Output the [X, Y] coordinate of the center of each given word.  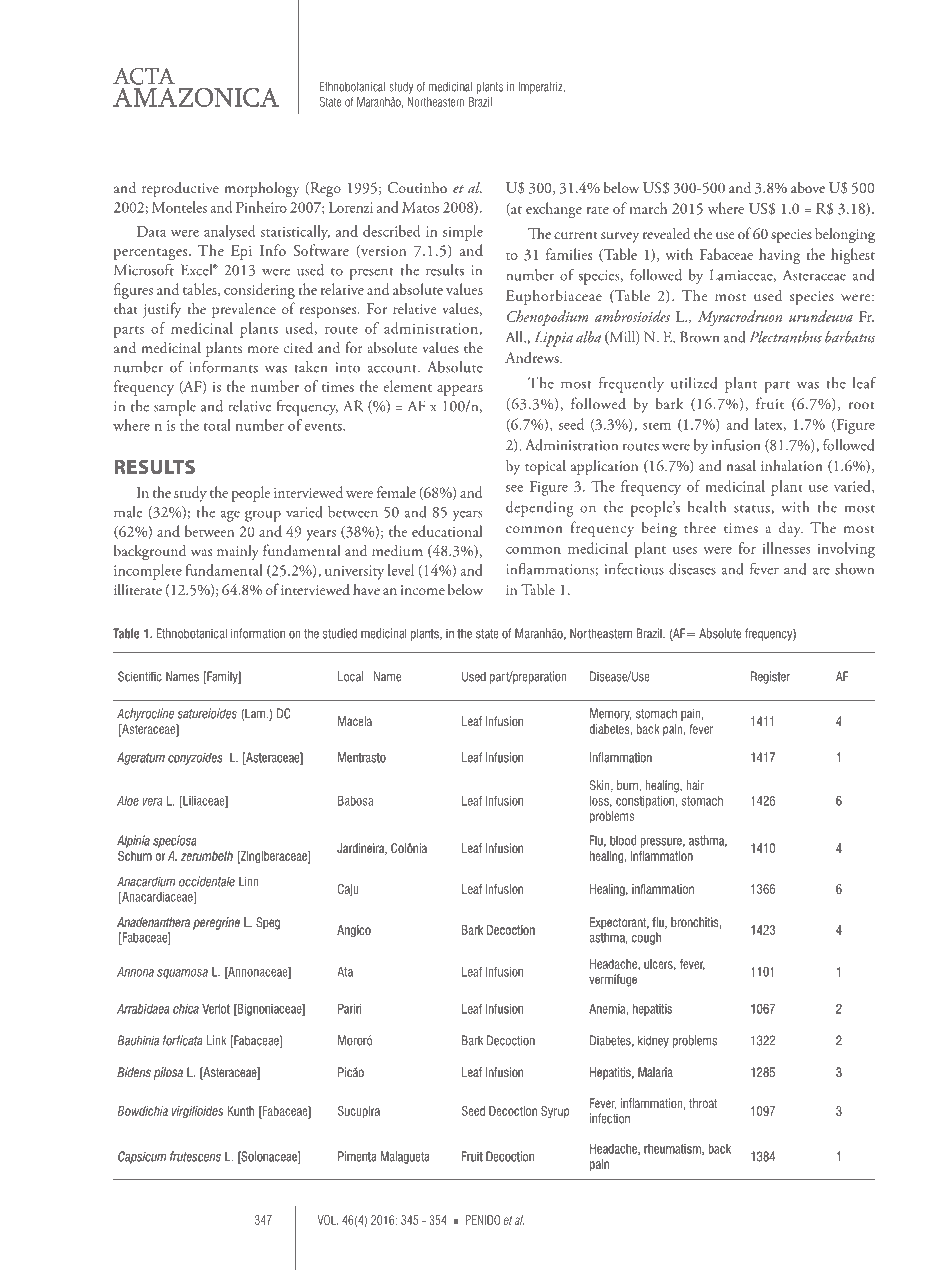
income [423, 590]
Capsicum [142, 1157]
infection [610, 1118]
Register [770, 677]
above [808, 187]
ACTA [144, 76]
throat [703, 1103]
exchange [554, 210]
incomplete [148, 572]
